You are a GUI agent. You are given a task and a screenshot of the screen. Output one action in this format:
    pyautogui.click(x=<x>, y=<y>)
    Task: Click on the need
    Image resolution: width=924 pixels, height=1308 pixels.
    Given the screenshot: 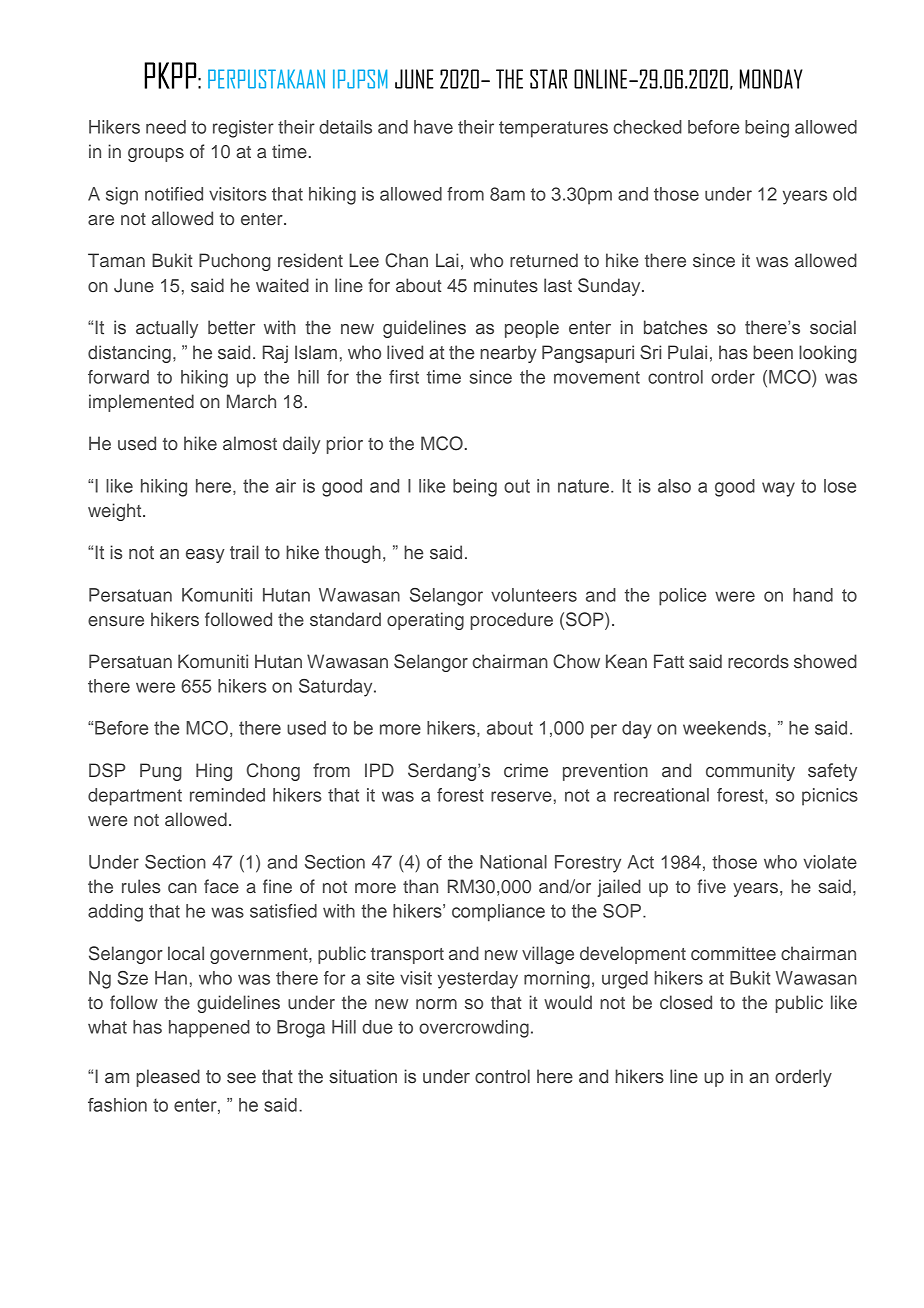 What is the action you would take?
    pyautogui.click(x=166, y=127)
